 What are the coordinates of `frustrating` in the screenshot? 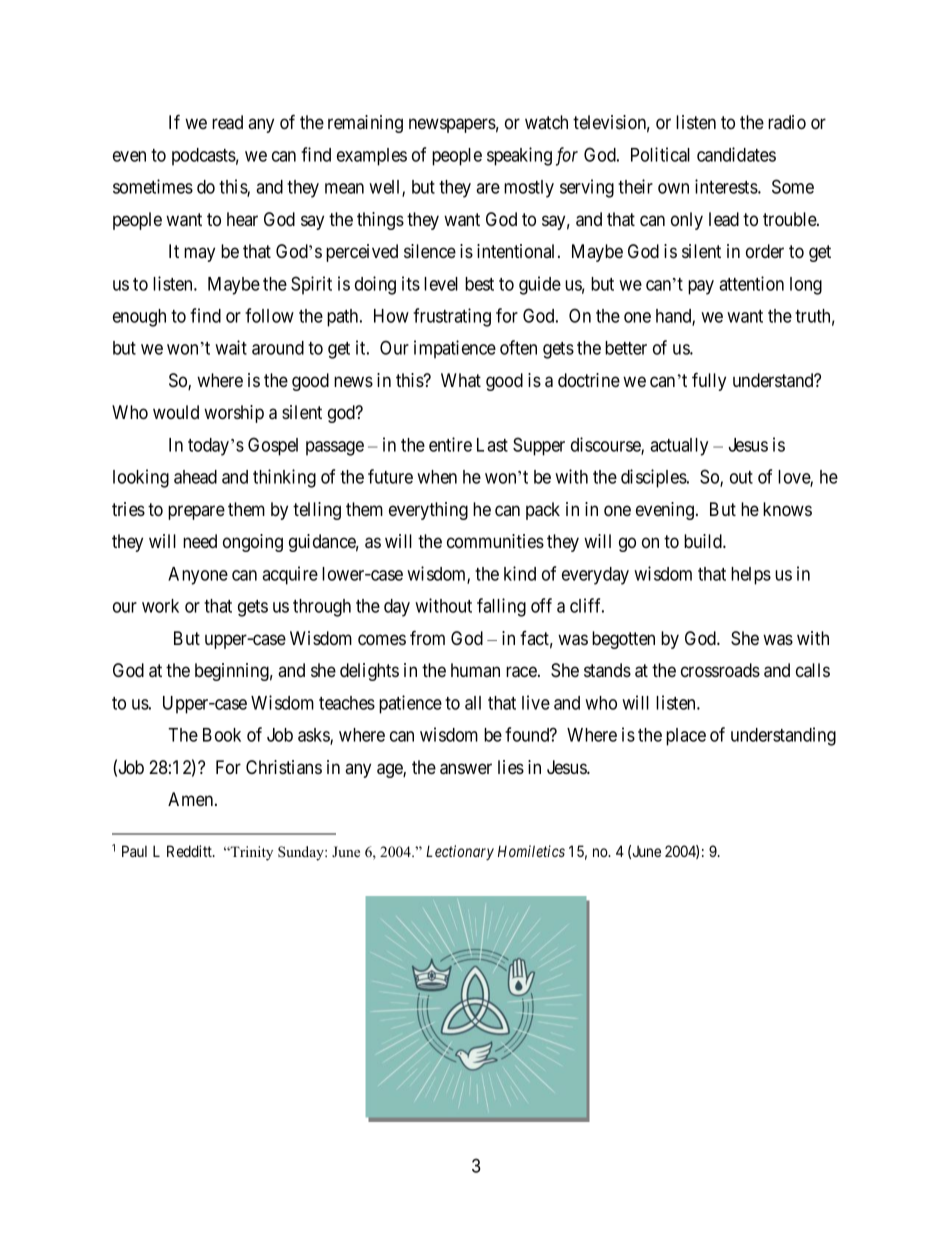 It's located at (452, 317).
